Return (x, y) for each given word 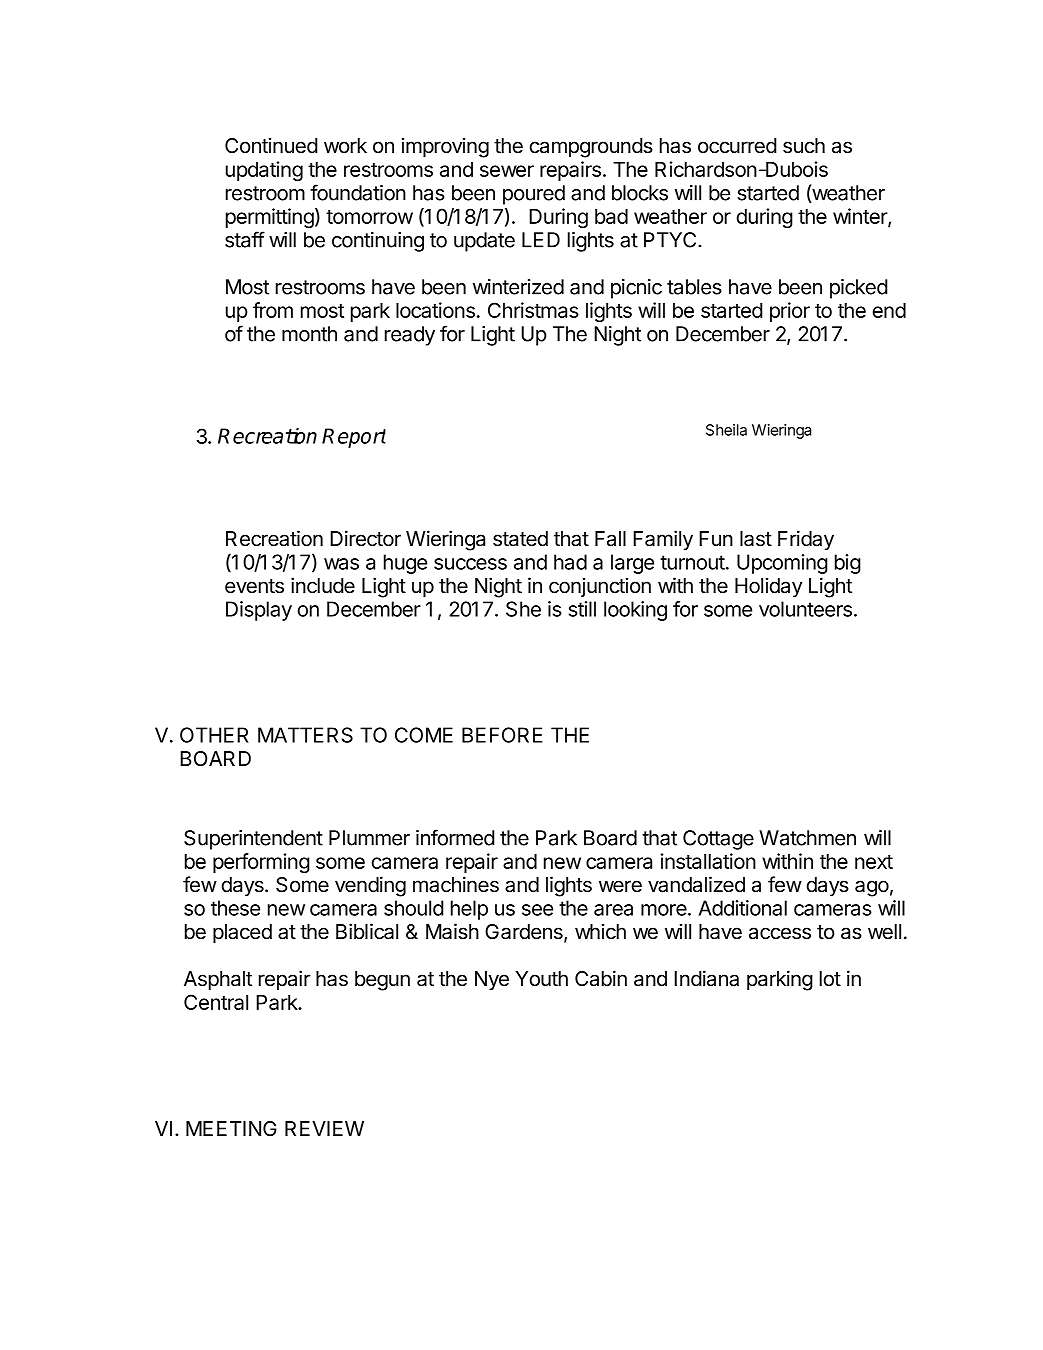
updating (264, 171)
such (804, 146)
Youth (542, 979)
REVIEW (324, 1128)
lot (830, 979)
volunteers (805, 609)
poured (534, 195)
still (582, 609)
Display (259, 611)
